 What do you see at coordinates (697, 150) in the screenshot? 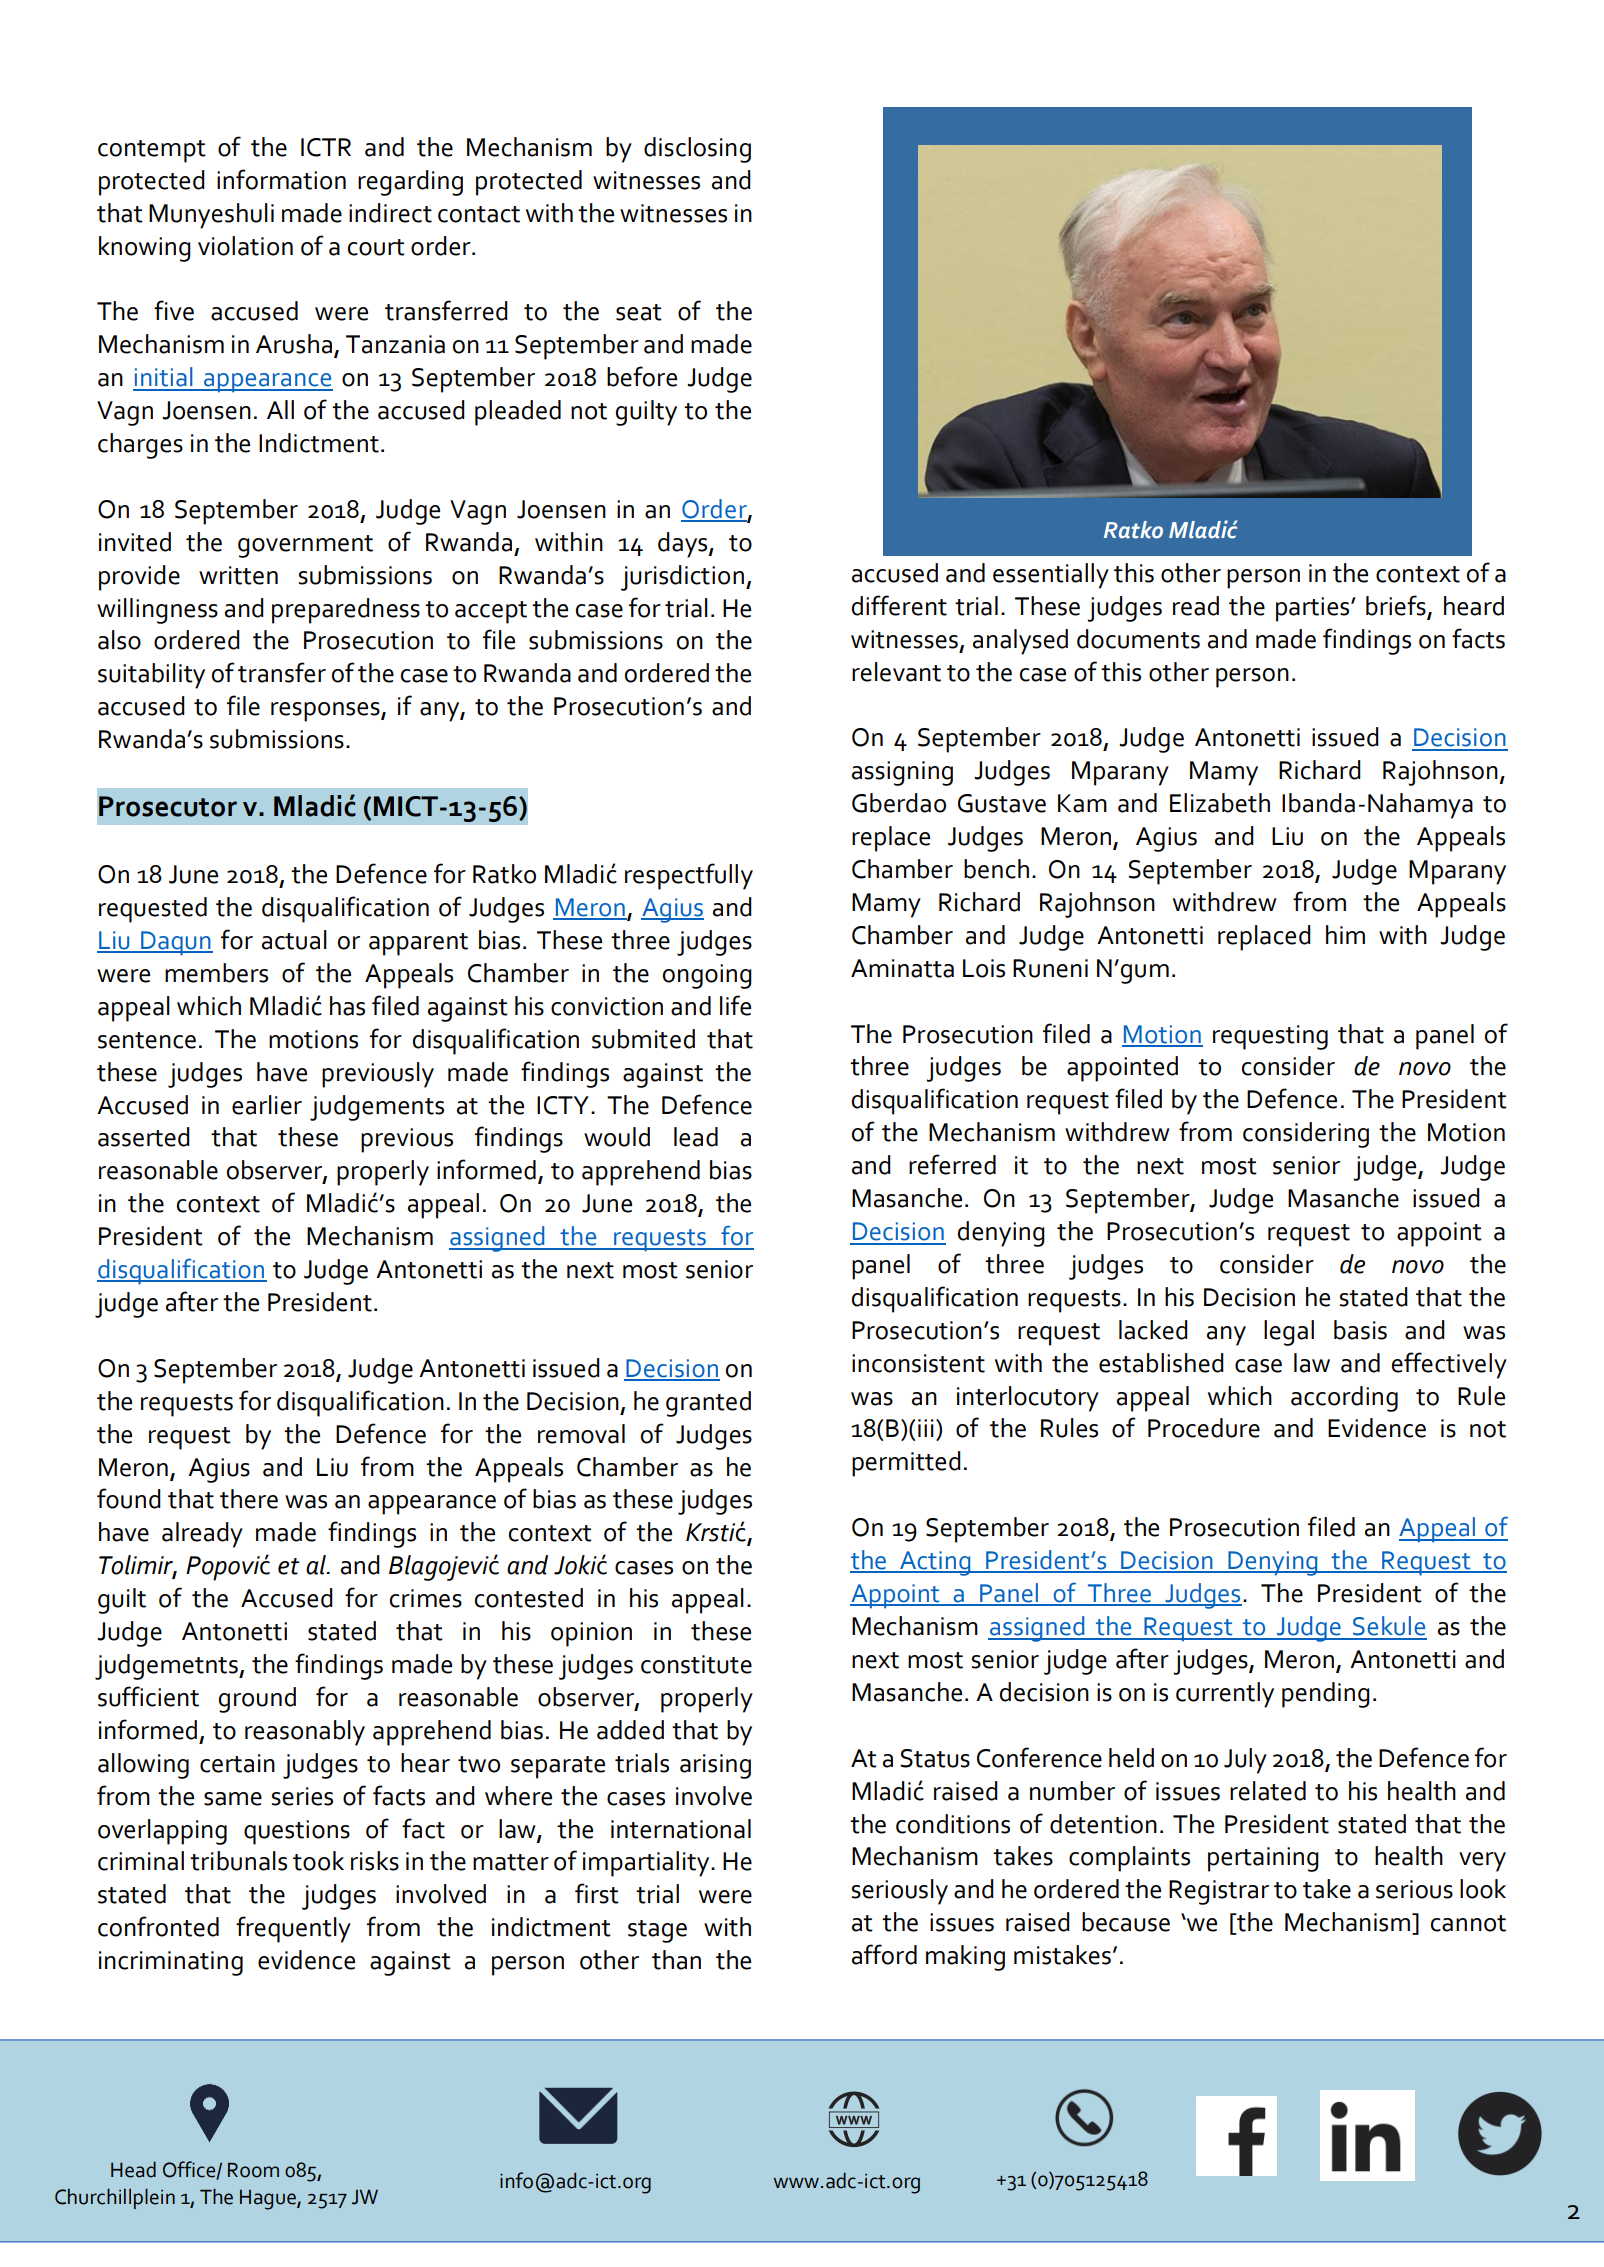
I see `disclosing` at bounding box center [697, 150].
